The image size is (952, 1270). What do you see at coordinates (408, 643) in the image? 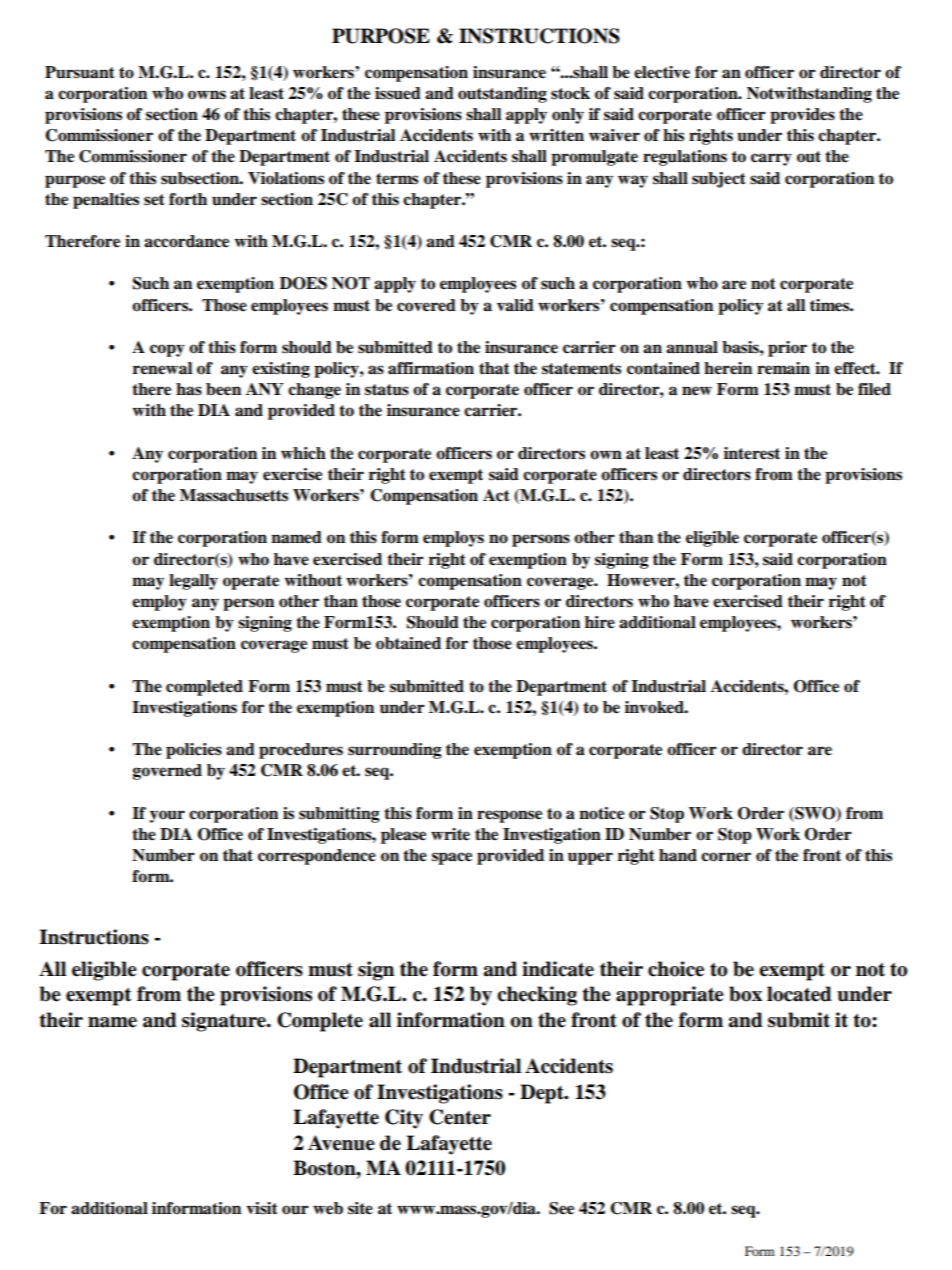
I see `obtained` at bounding box center [408, 643].
